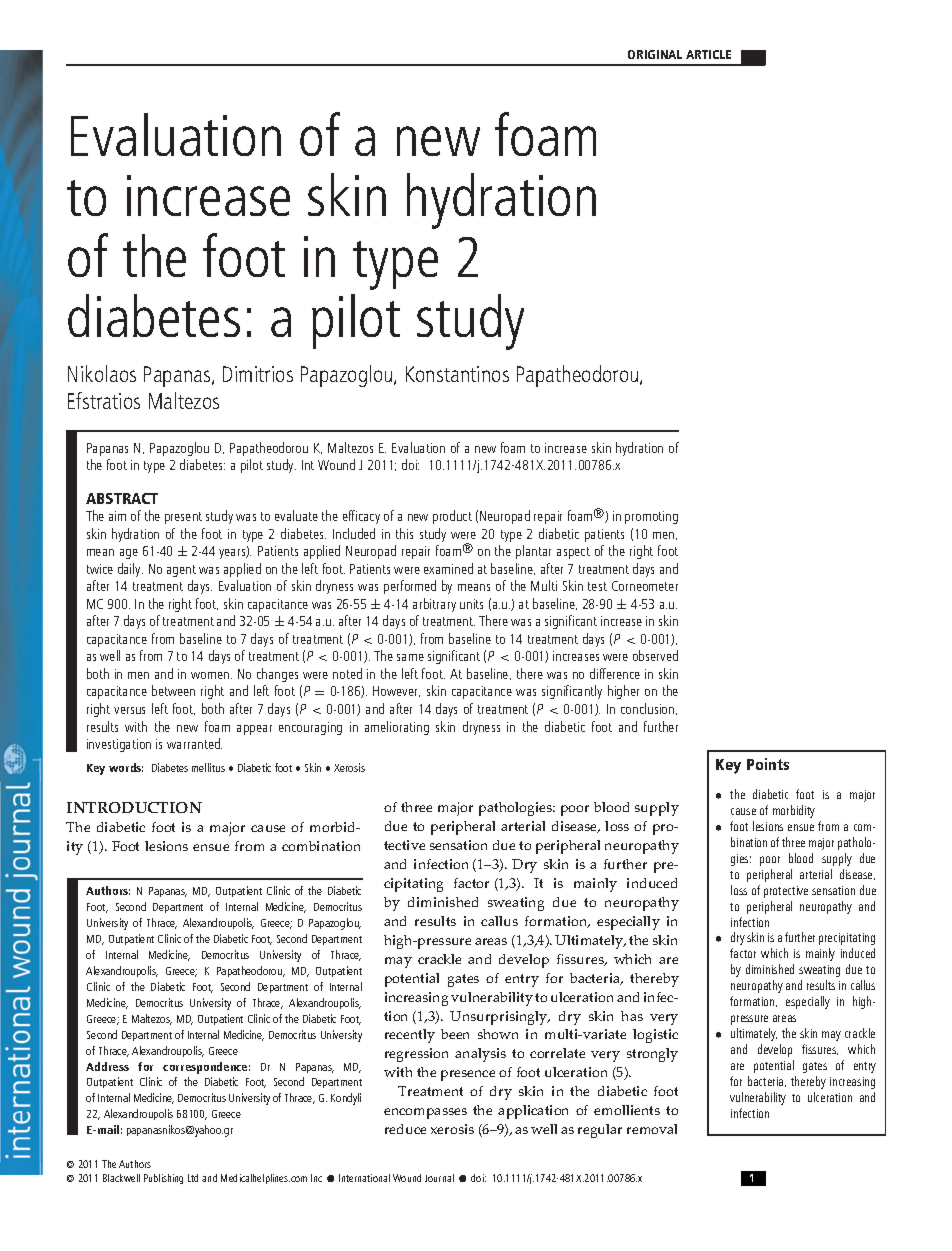 The width and height of the screenshot is (952, 1251). Describe the element at coordinates (655, 655) in the screenshot. I see `observed` at that location.
